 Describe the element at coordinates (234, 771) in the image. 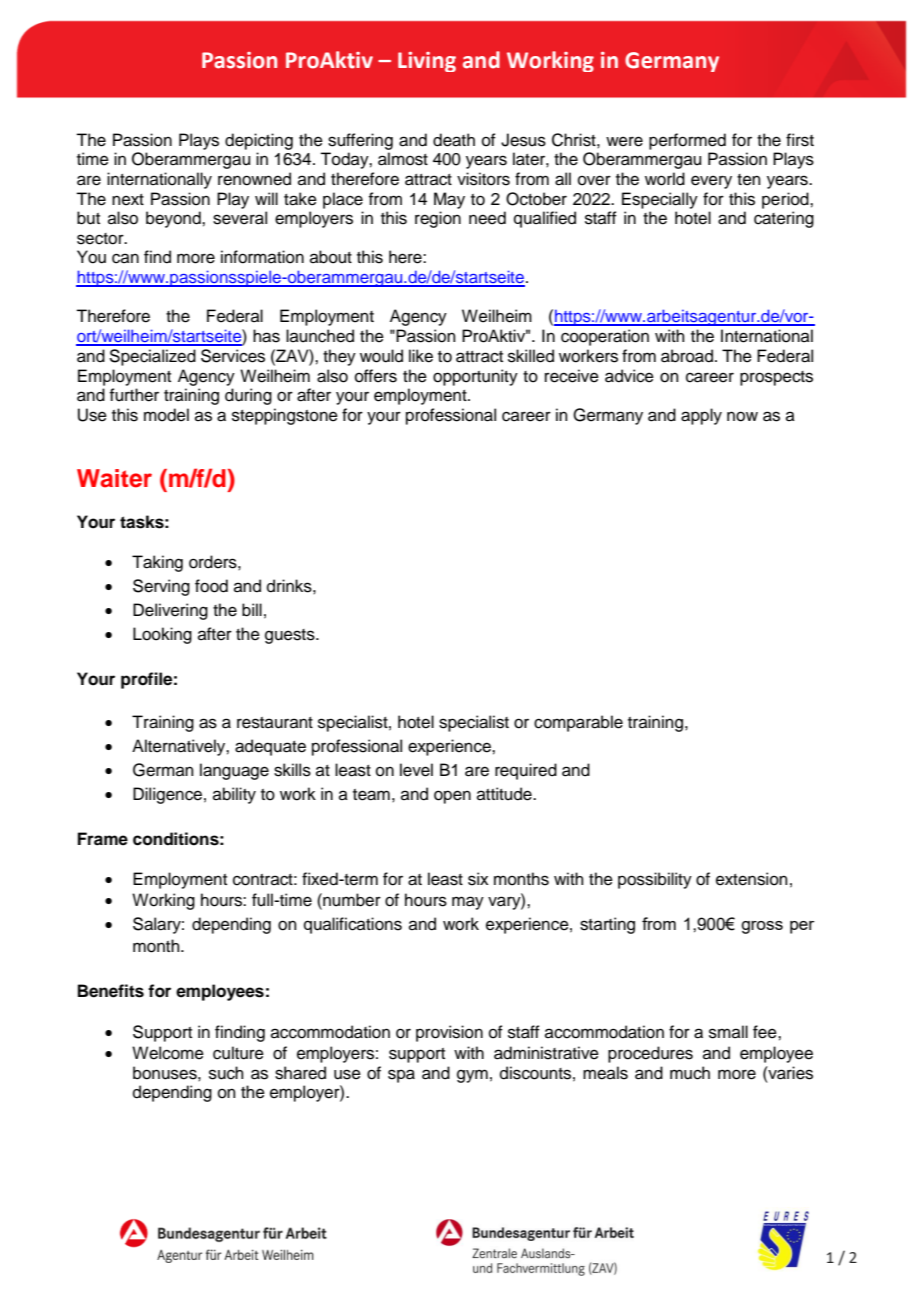

I see `language` at that location.
